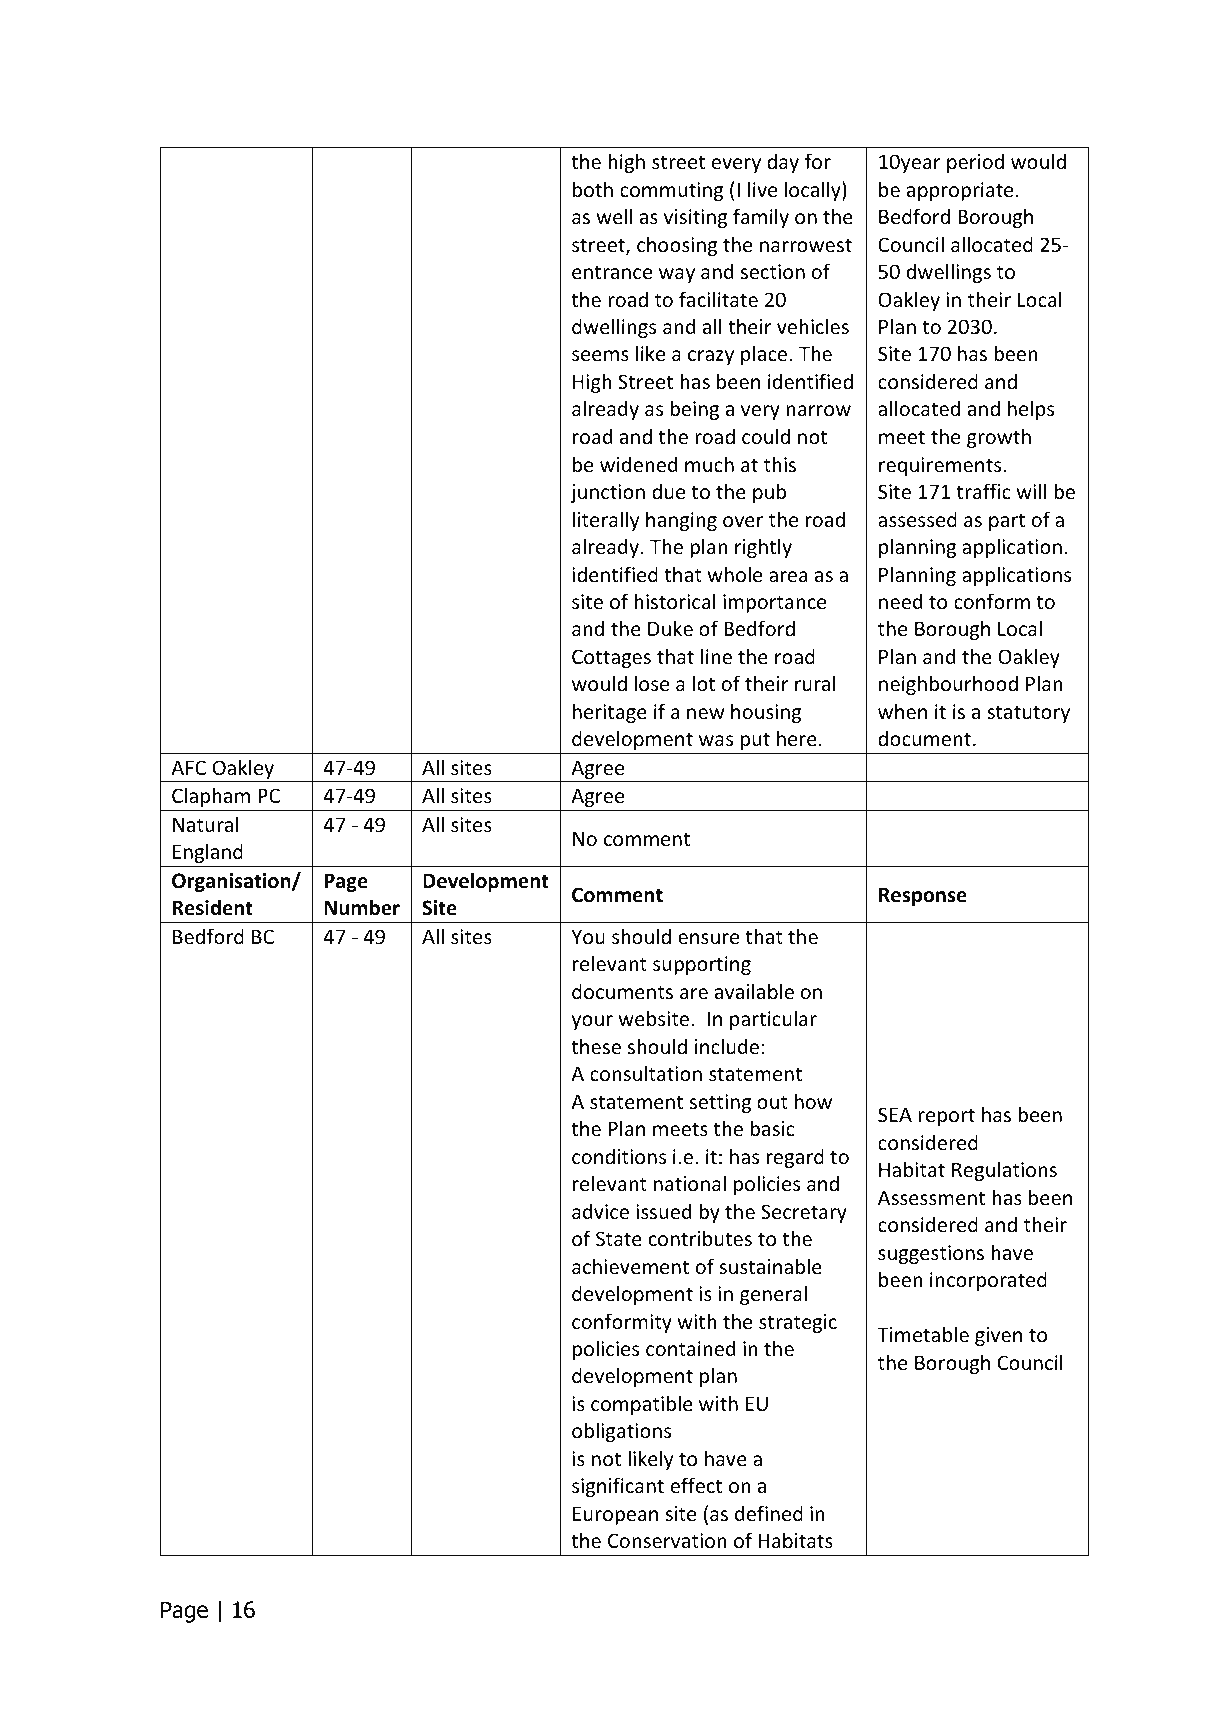  What do you see at coordinates (671, 191) in the document?
I see `commuting` at bounding box center [671, 191].
